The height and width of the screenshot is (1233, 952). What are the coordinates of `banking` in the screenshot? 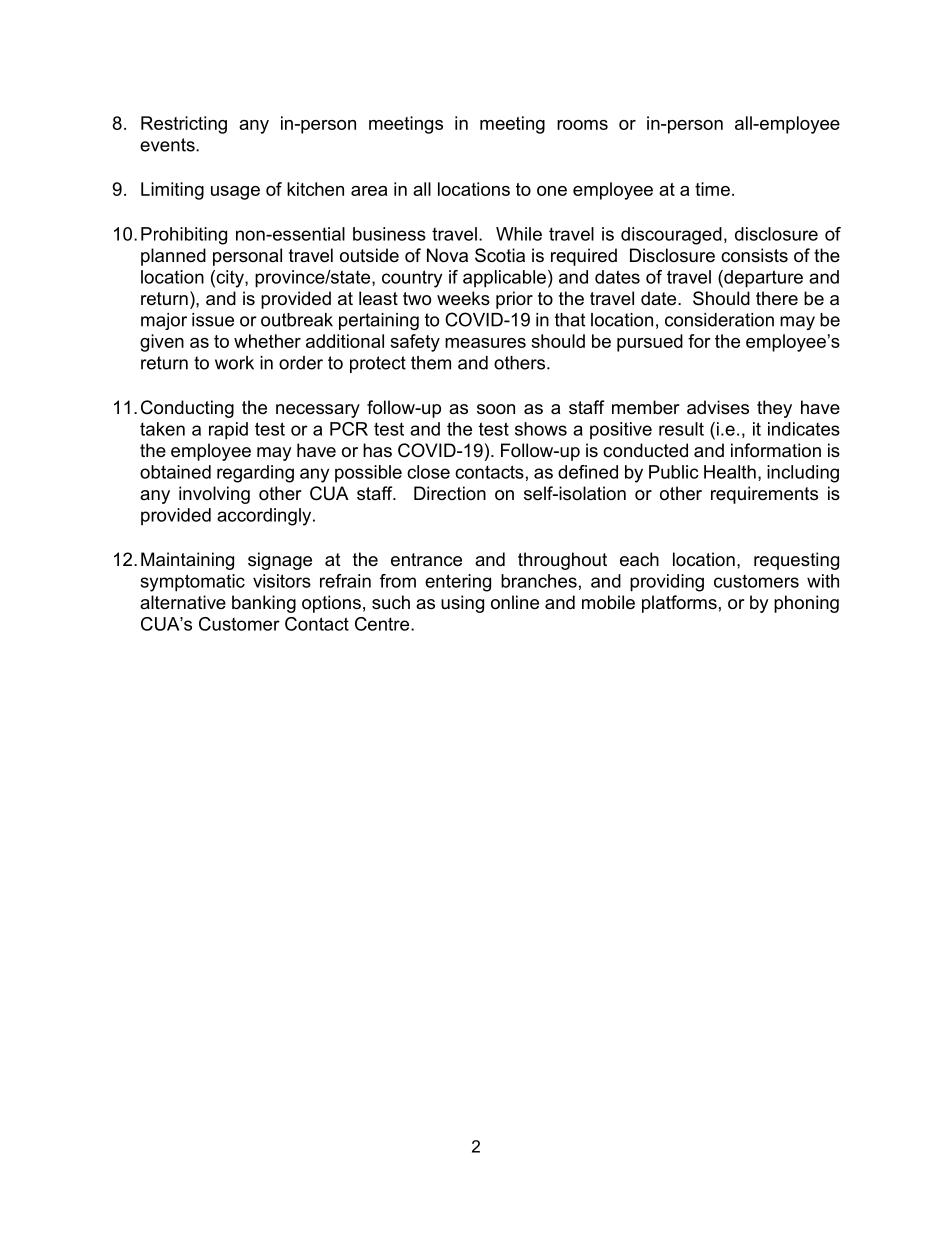 It's located at (264, 604).
